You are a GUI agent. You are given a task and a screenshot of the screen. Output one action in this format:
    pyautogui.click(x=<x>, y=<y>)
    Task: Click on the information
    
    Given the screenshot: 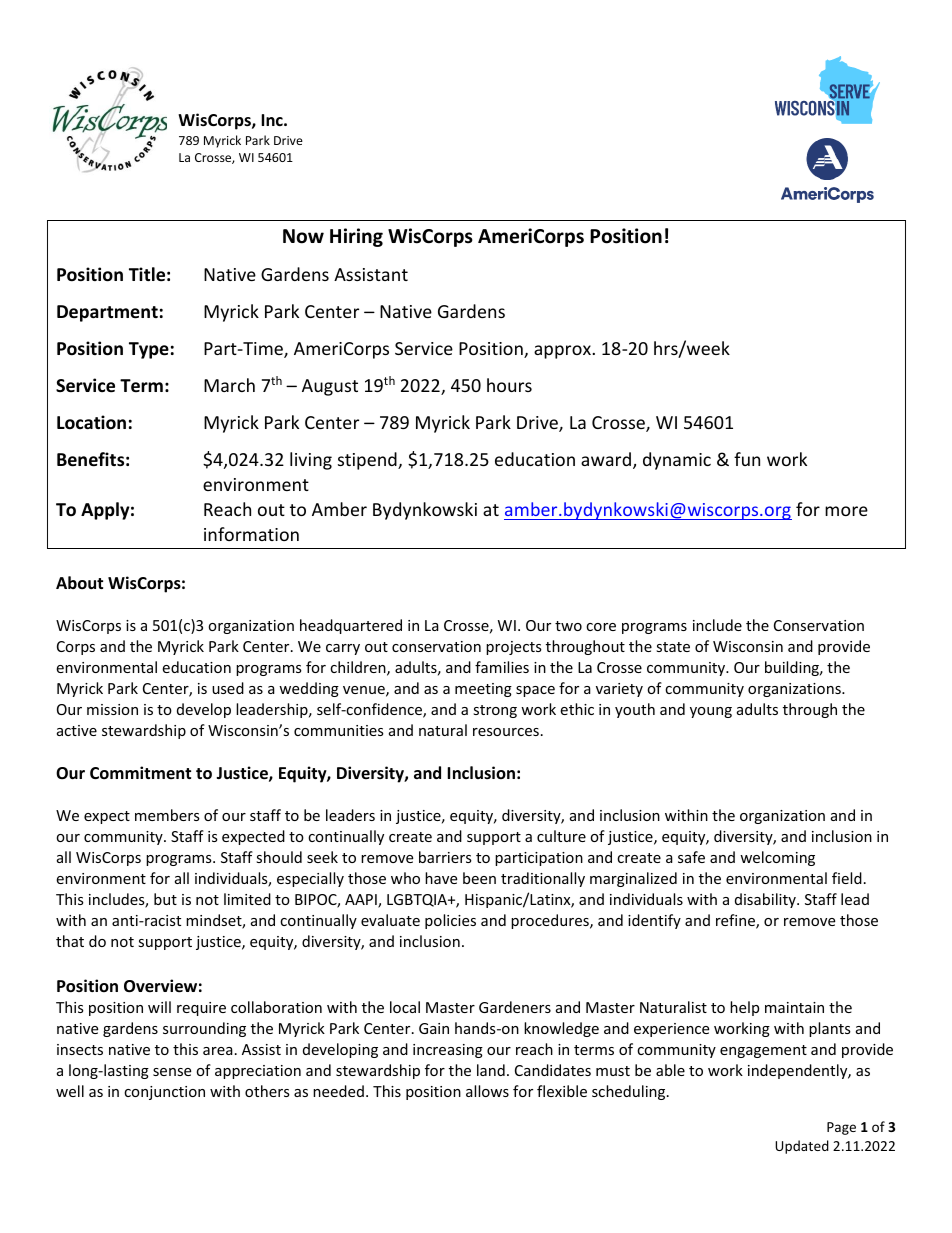 What is the action you would take?
    pyautogui.click(x=251, y=534)
